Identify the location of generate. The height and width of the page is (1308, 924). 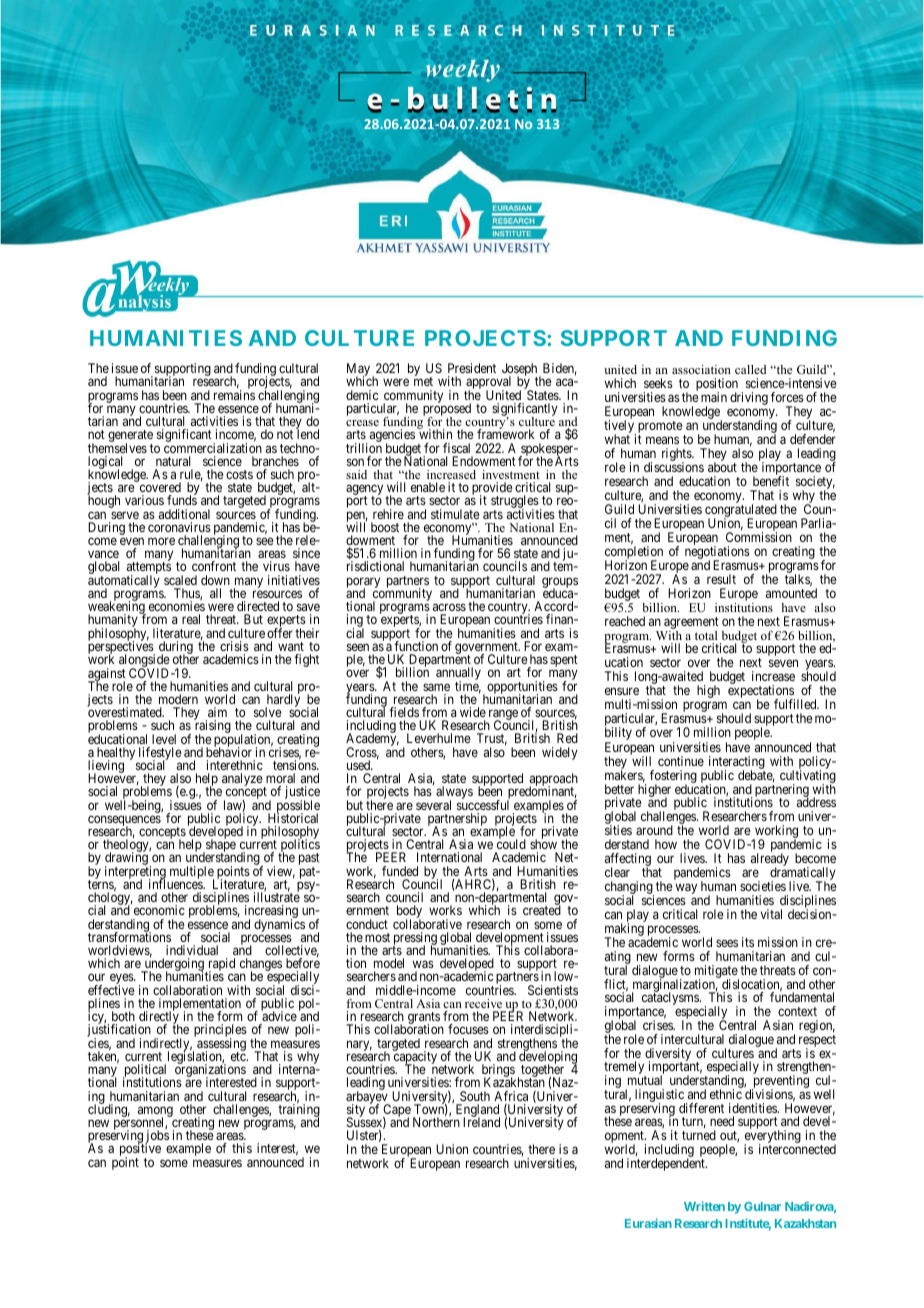
(130, 437).
